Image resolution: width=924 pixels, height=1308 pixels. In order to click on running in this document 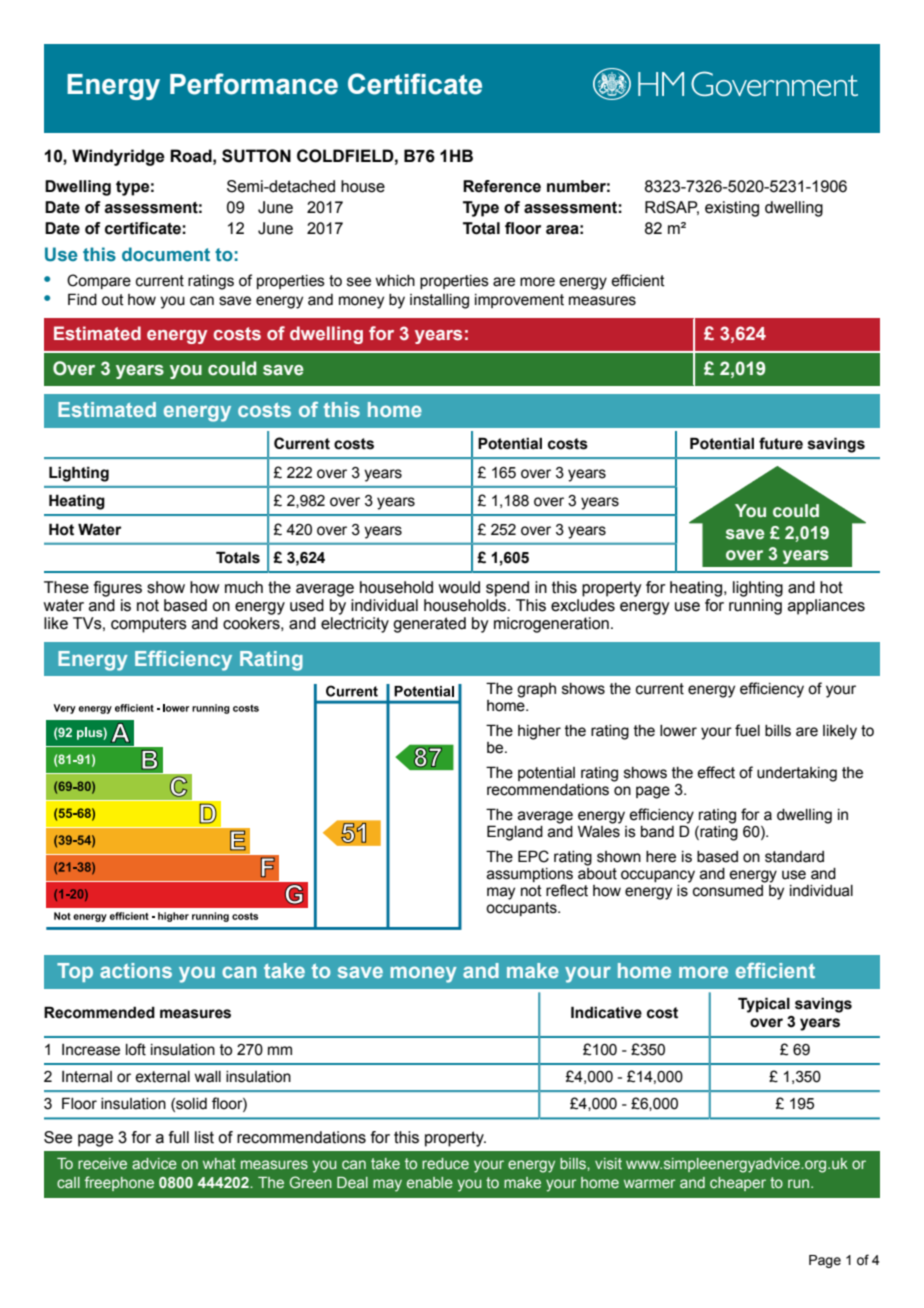, I will do `click(755, 607)`.
